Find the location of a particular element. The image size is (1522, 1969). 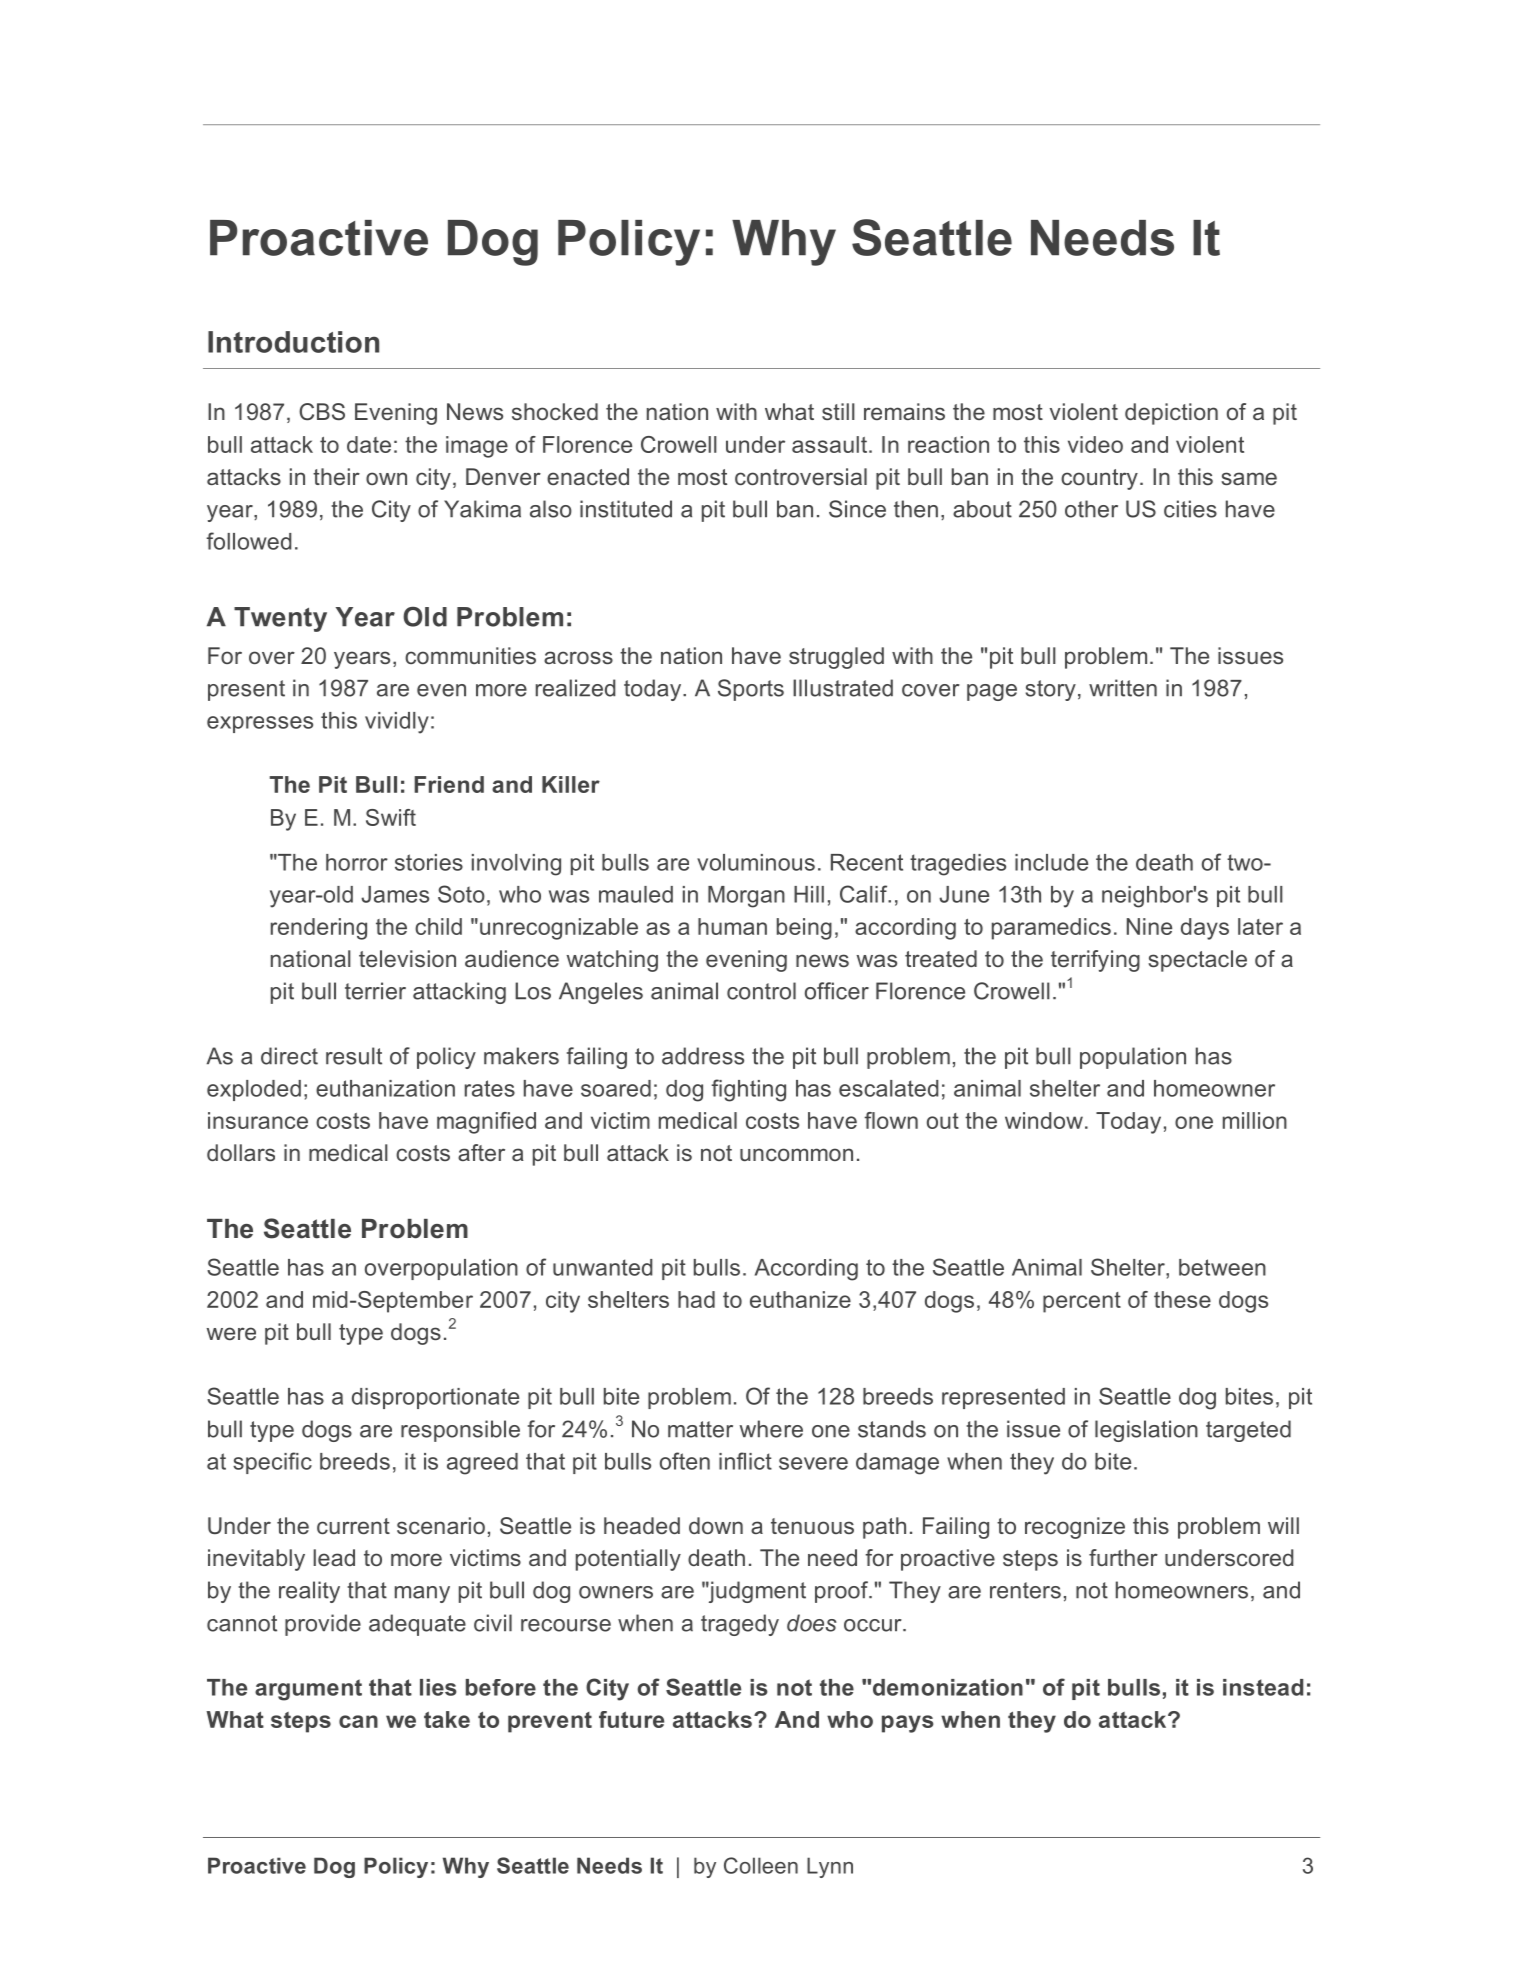

inflict is located at coordinates (745, 1461).
